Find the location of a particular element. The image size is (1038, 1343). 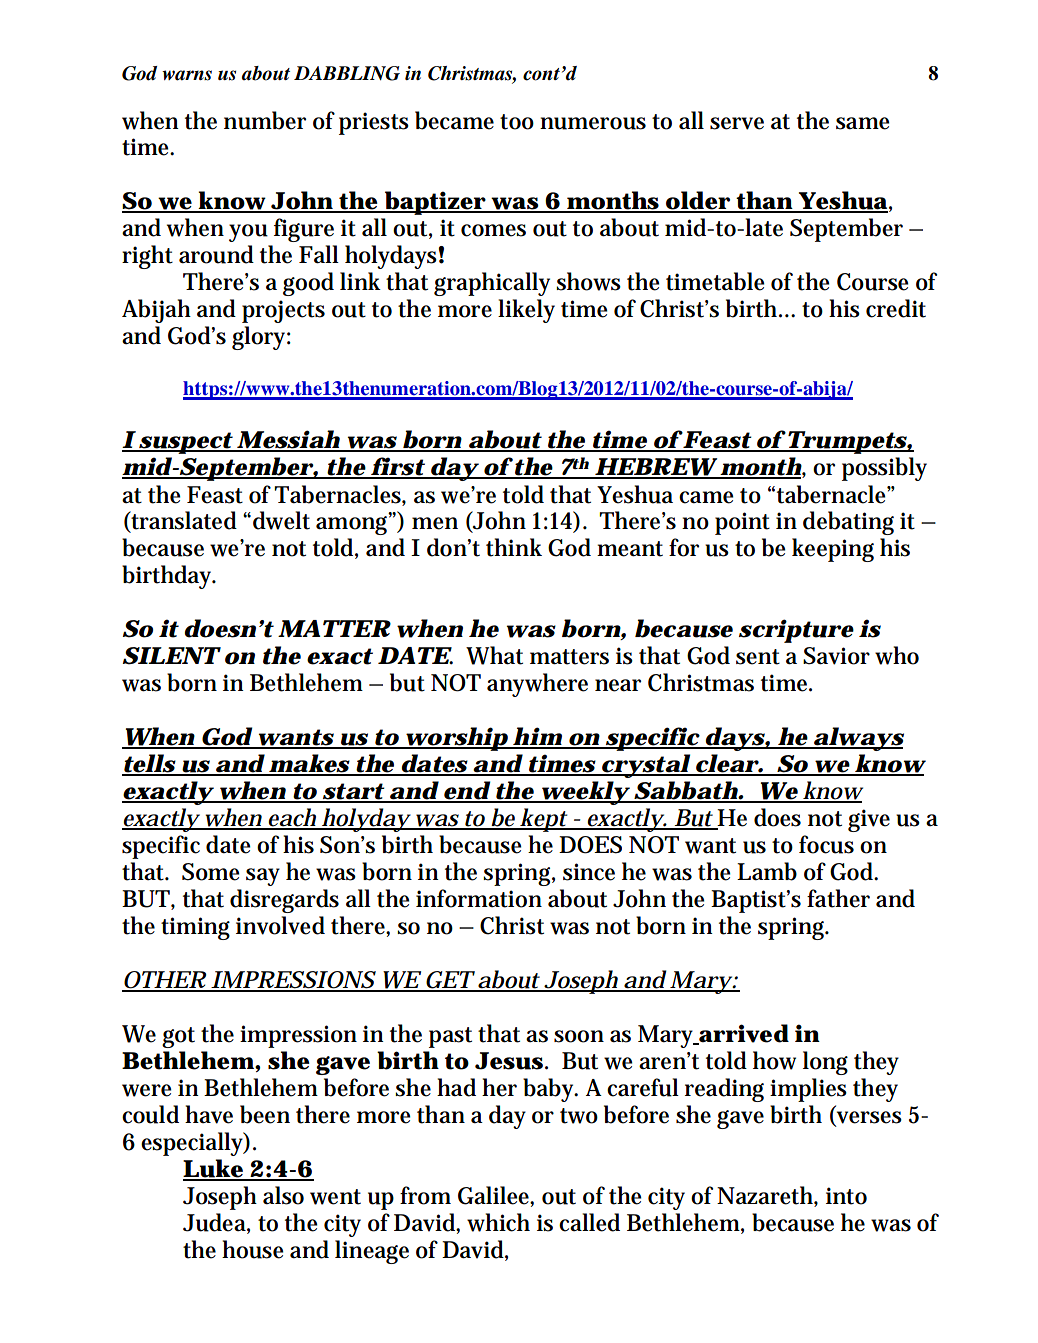

dwelt is located at coordinates (281, 520).
